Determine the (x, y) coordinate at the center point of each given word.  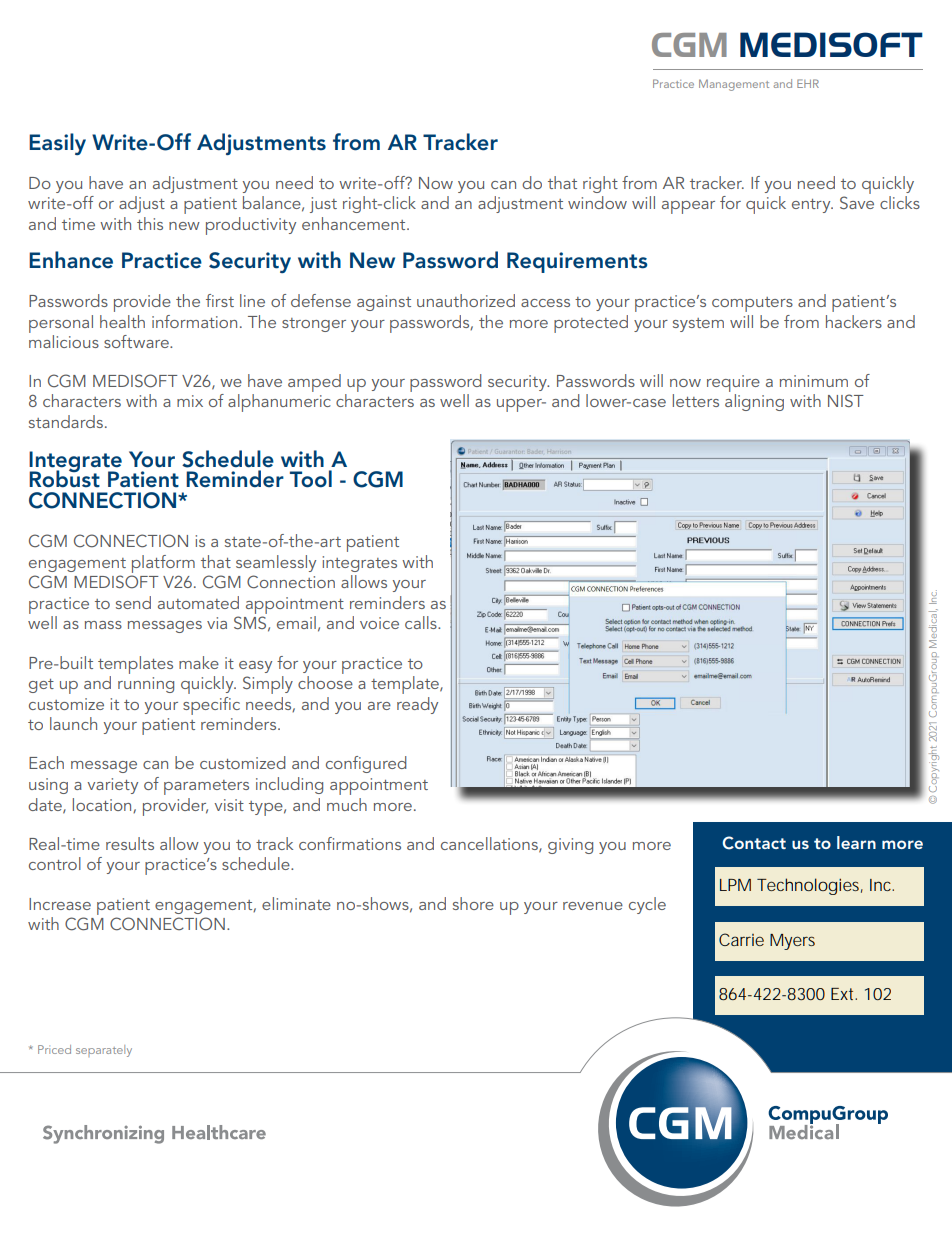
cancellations (490, 844)
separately (104, 1051)
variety (112, 786)
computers (752, 304)
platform (163, 564)
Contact (754, 843)
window (597, 202)
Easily (57, 144)
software (137, 341)
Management (734, 85)
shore (473, 903)
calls (422, 622)
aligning (754, 402)
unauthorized (466, 300)
